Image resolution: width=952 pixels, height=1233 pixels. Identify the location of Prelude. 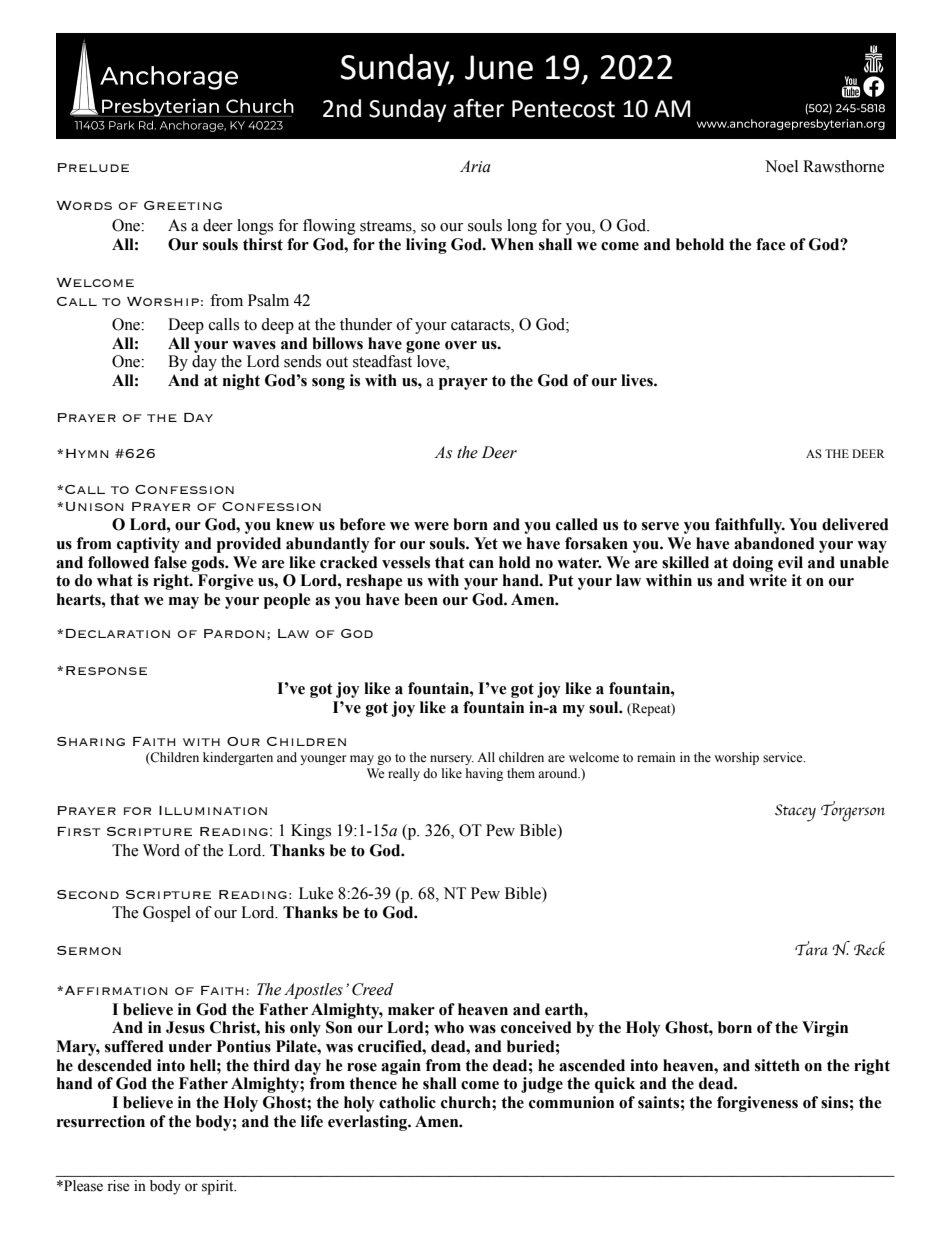
(93, 167).
